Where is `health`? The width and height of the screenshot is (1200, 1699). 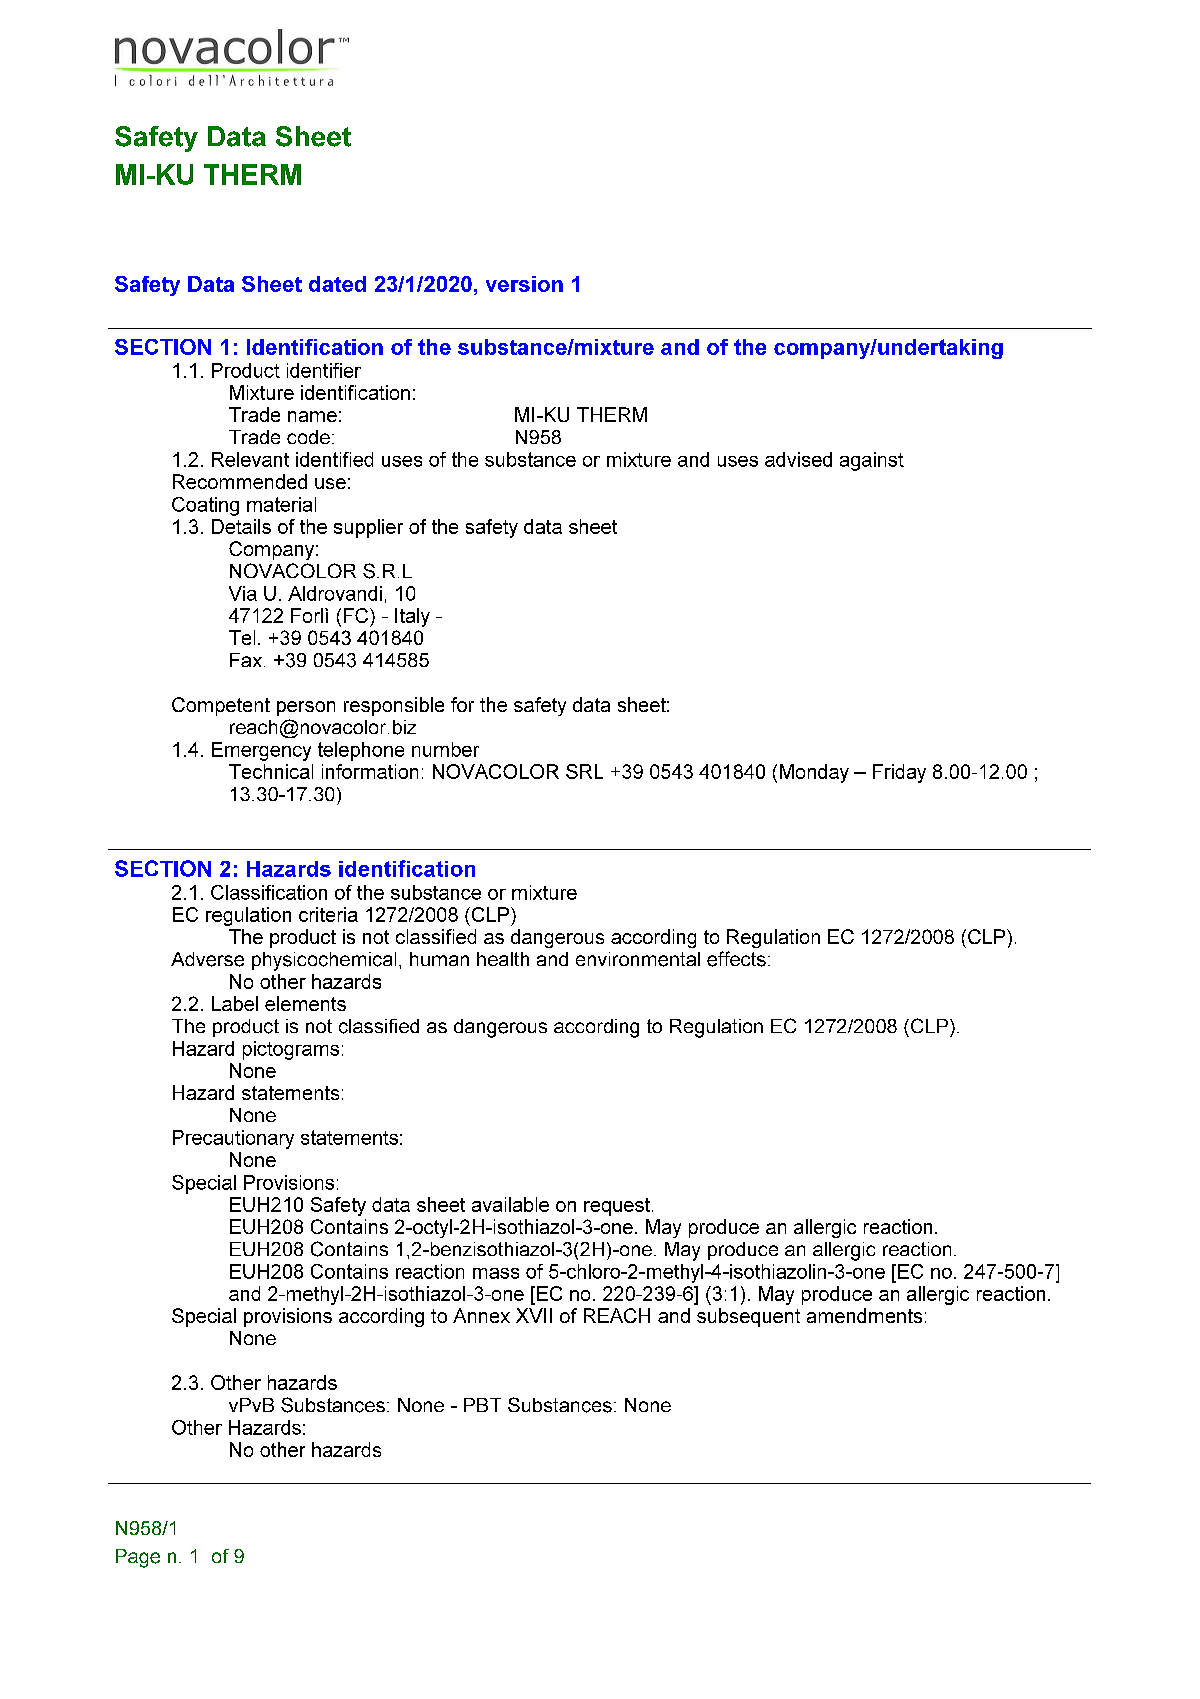
health is located at coordinates (503, 959).
